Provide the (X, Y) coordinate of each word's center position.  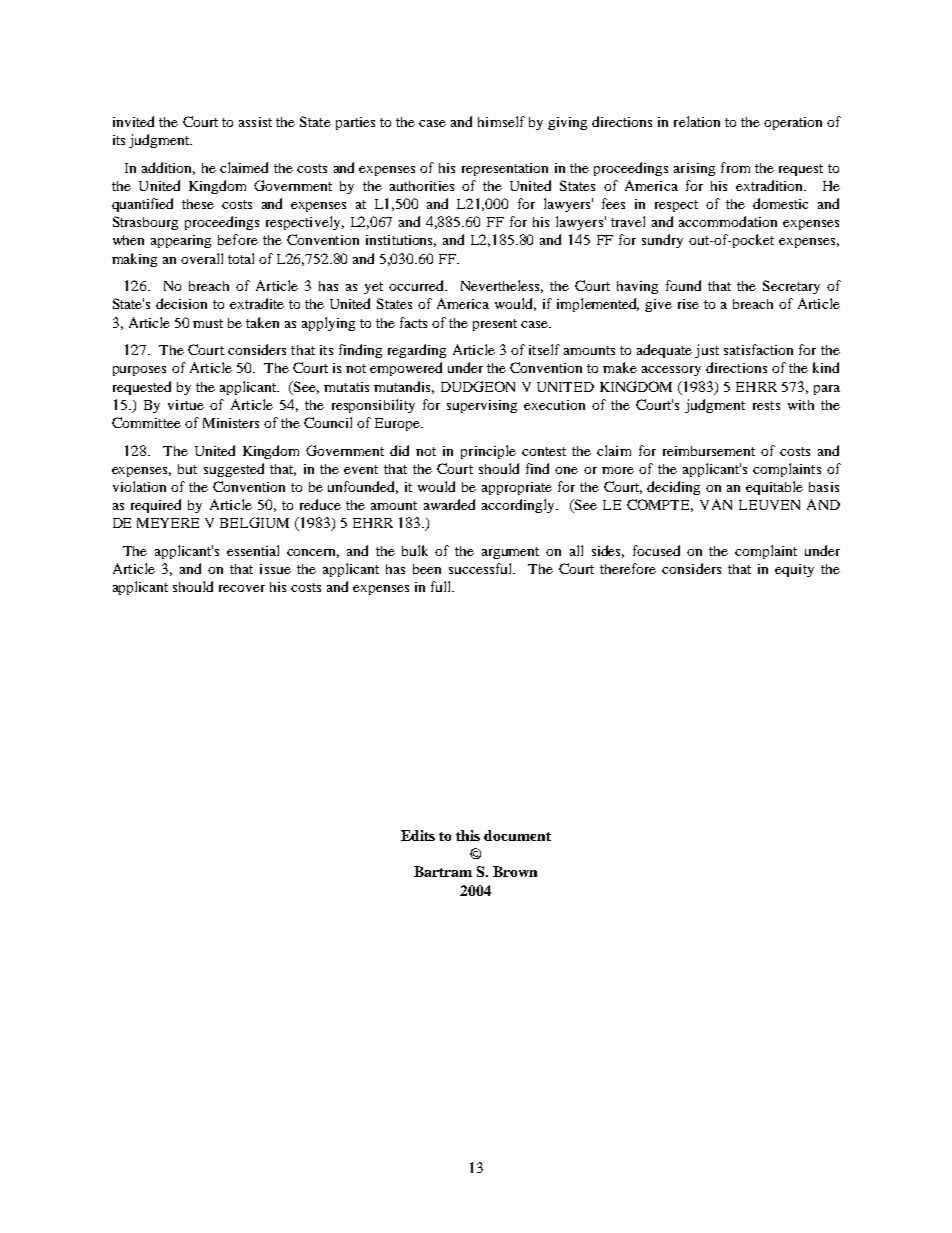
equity (794, 570)
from (735, 167)
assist (255, 122)
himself (501, 121)
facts (413, 322)
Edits (418, 835)
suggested (234, 470)
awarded (449, 504)
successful (481, 568)
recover (242, 588)
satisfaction (758, 349)
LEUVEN (769, 505)
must (208, 323)
